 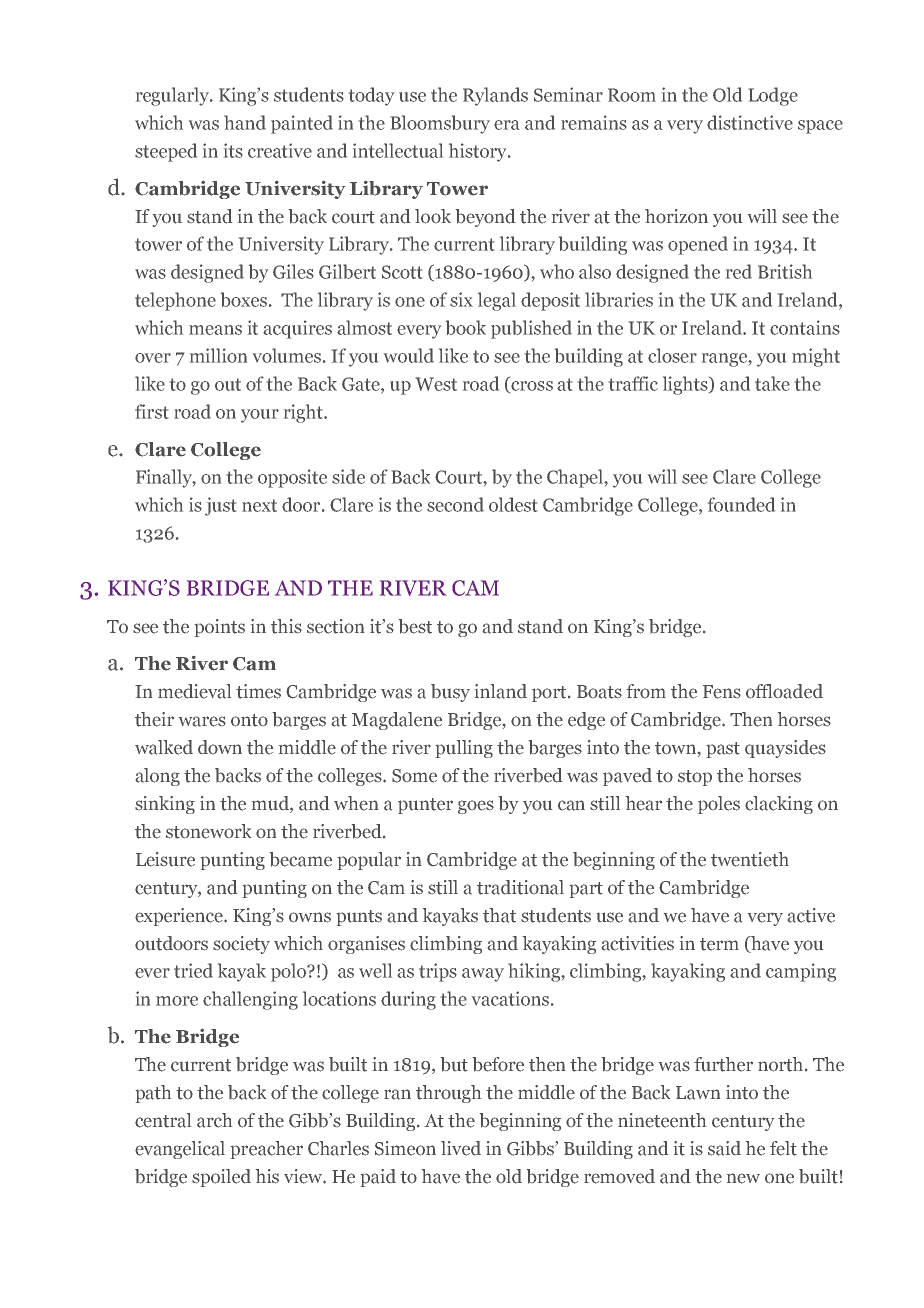 What do you see at coordinates (461, 1148) in the screenshot?
I see `lived` at bounding box center [461, 1148].
